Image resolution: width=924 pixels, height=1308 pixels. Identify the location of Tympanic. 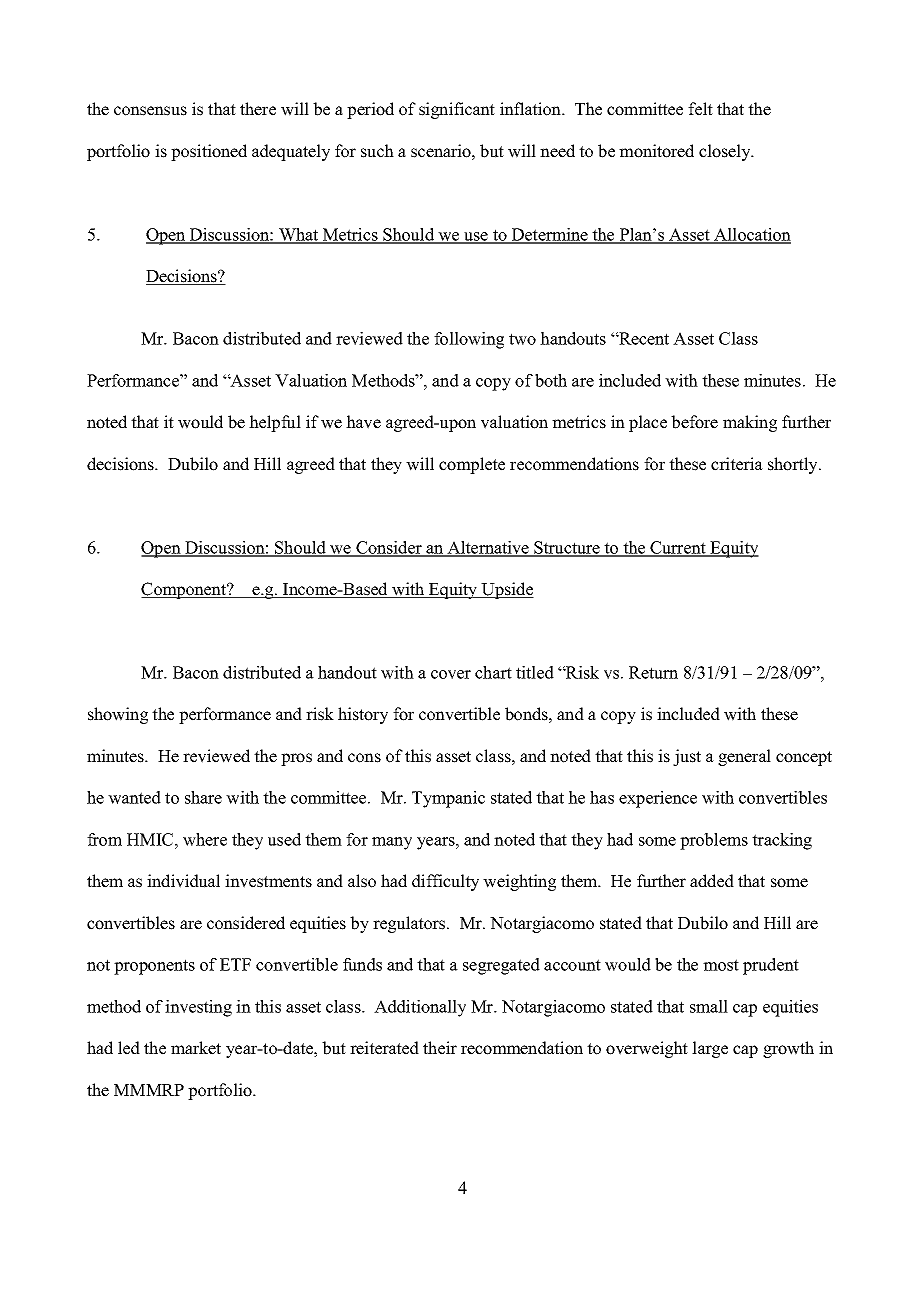
(448, 799).
